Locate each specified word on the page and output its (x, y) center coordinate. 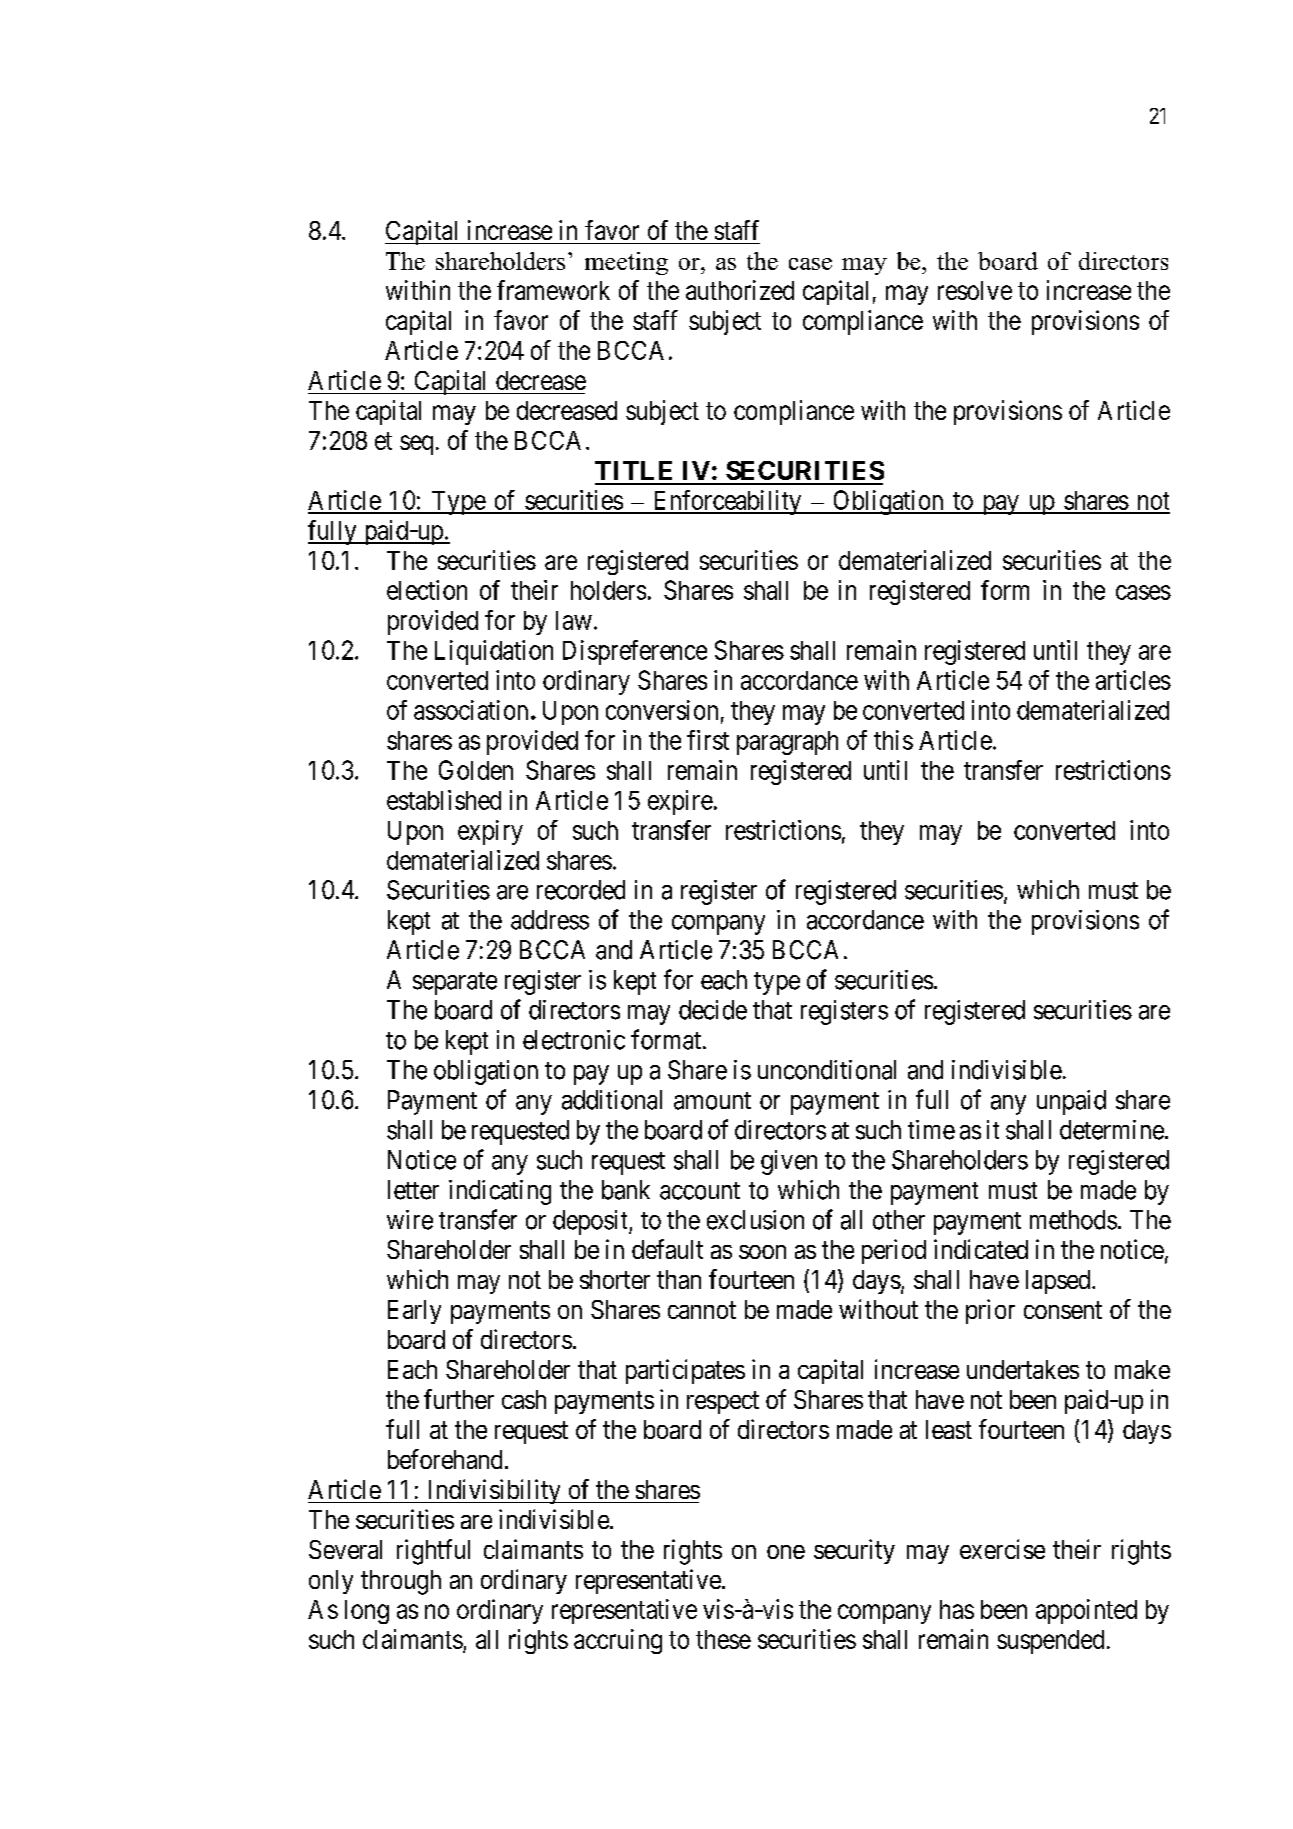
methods (1073, 1220)
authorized (740, 290)
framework (553, 290)
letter (413, 1190)
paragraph (787, 743)
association (471, 710)
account (700, 1191)
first (708, 740)
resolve (975, 290)
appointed (1086, 1611)
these (723, 1639)
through (401, 1582)
